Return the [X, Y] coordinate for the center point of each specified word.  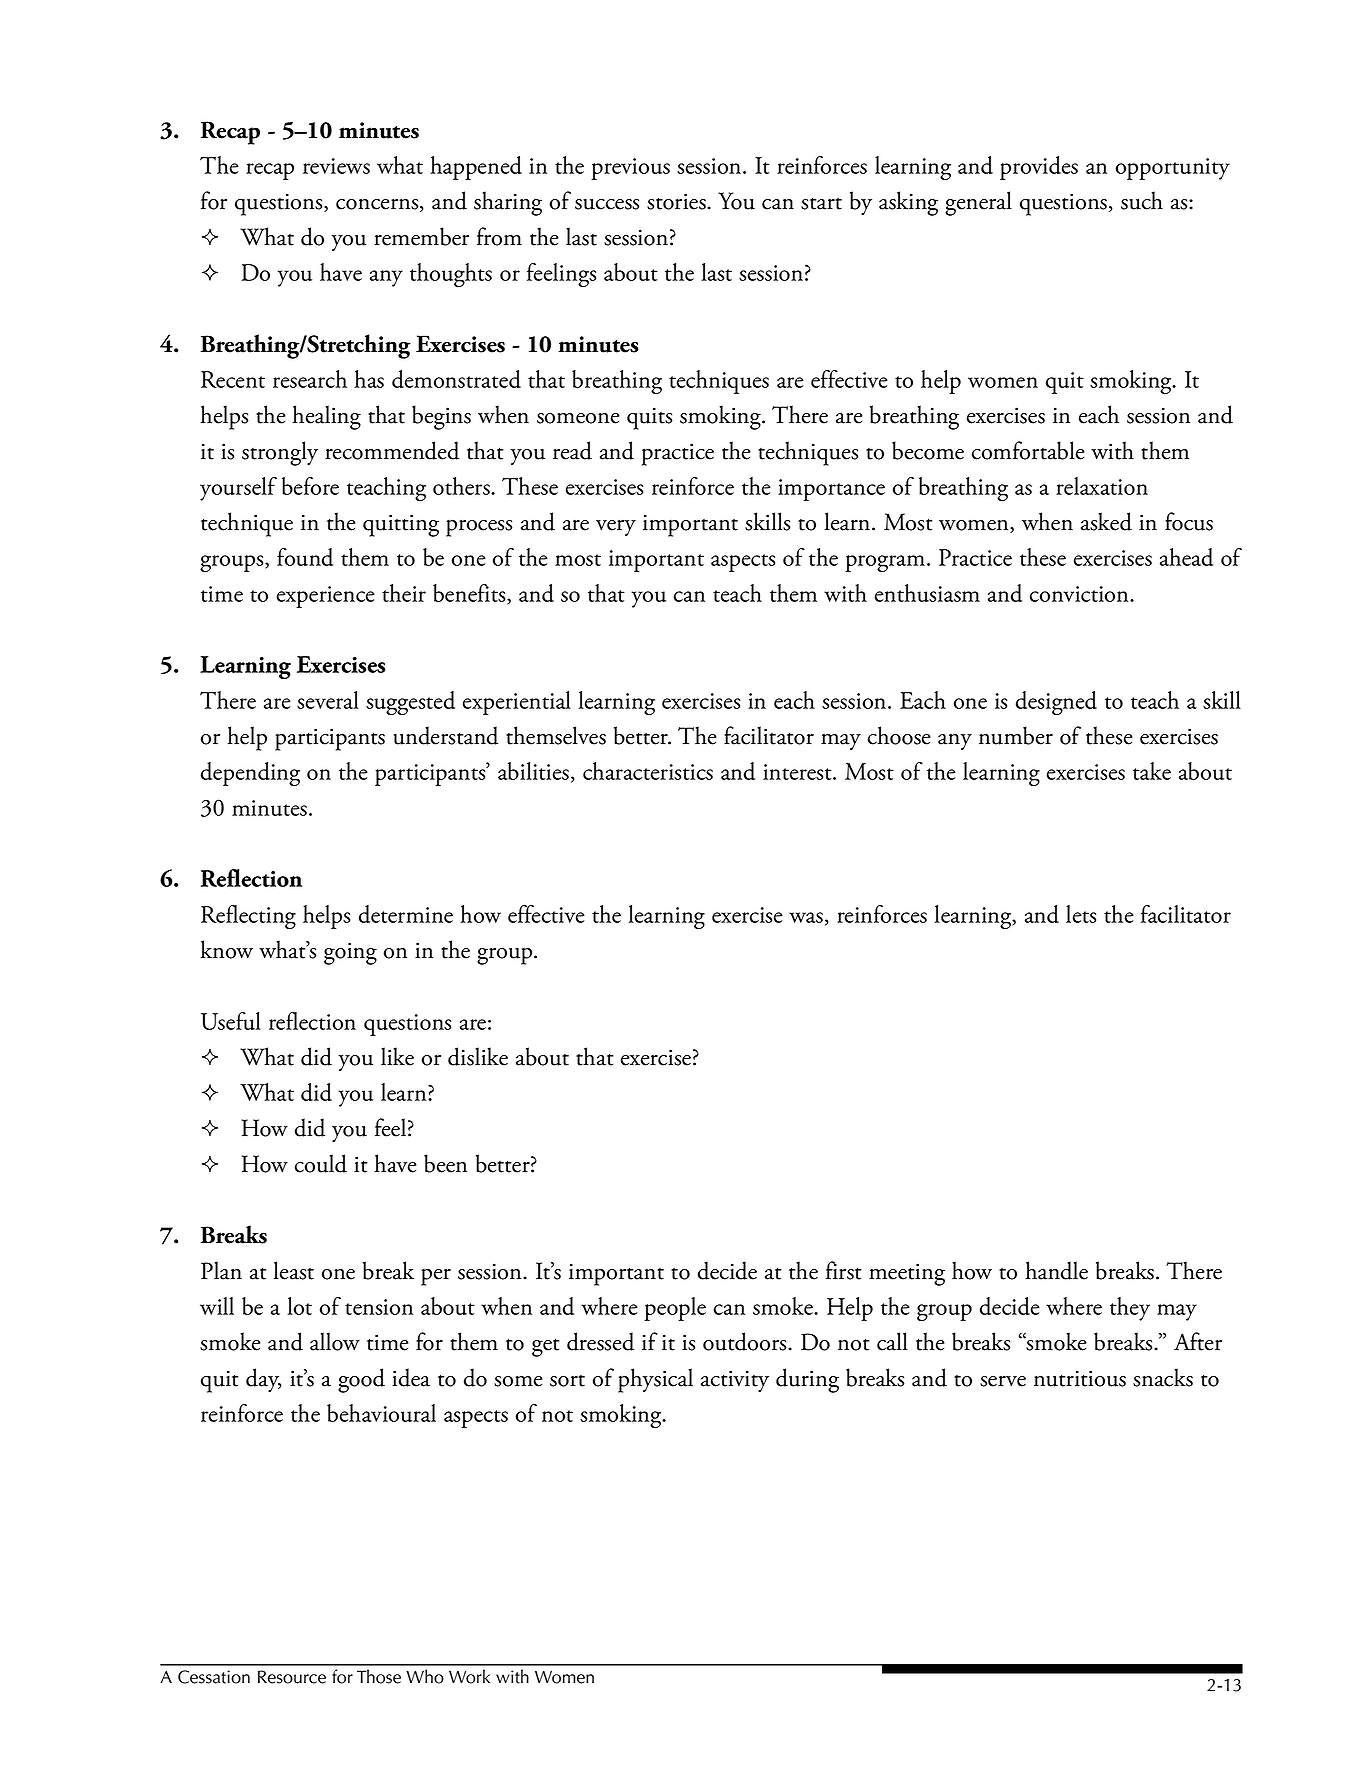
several [328, 700]
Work [469, 1676]
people [675, 1309]
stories [677, 201]
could [321, 1163]
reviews [336, 166]
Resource [292, 1677]
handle [1056, 1270]
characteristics [648, 771]
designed [1056, 703]
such [1142, 200]
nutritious [1080, 1378]
